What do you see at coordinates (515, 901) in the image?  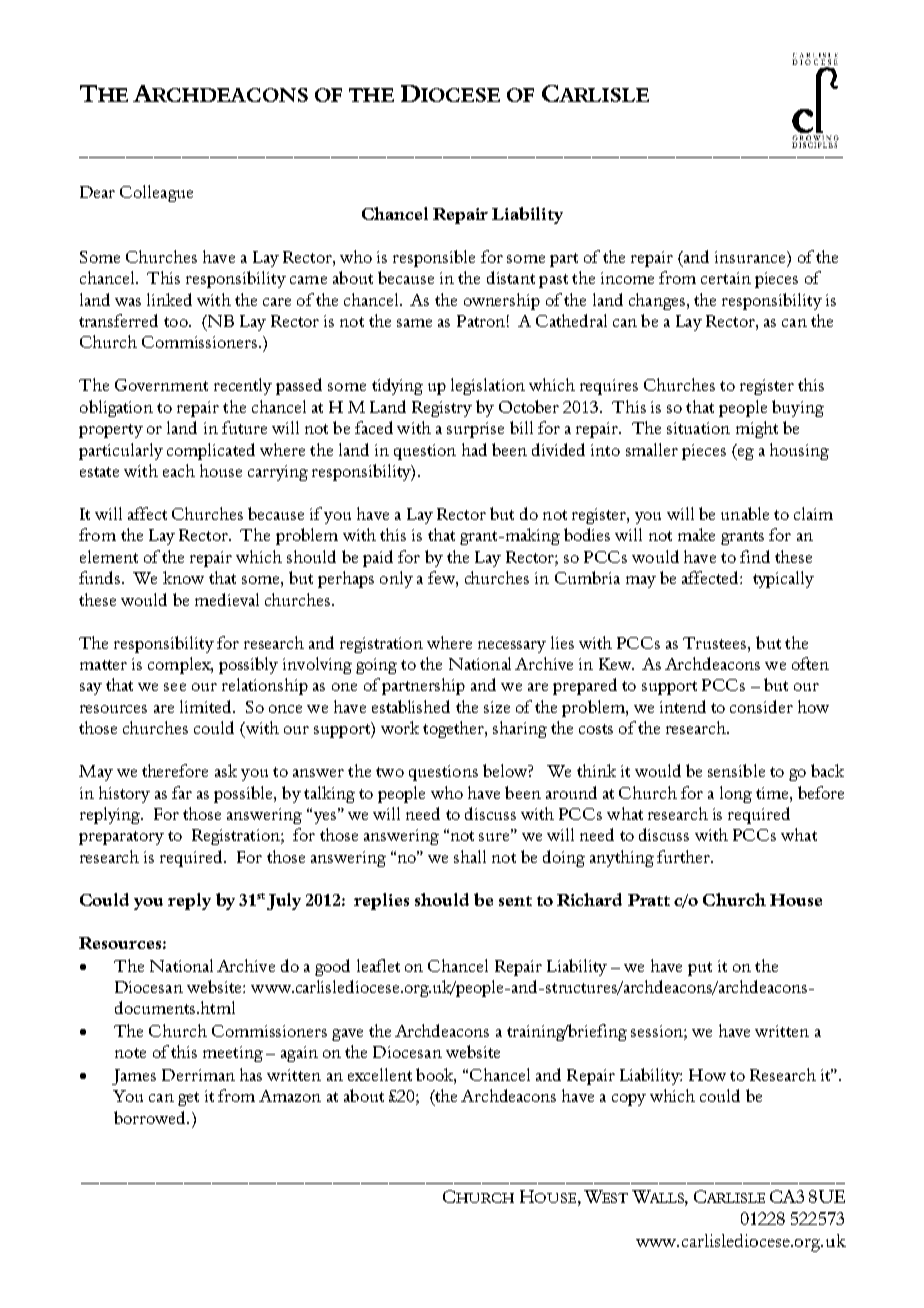 I see `sent` at bounding box center [515, 901].
